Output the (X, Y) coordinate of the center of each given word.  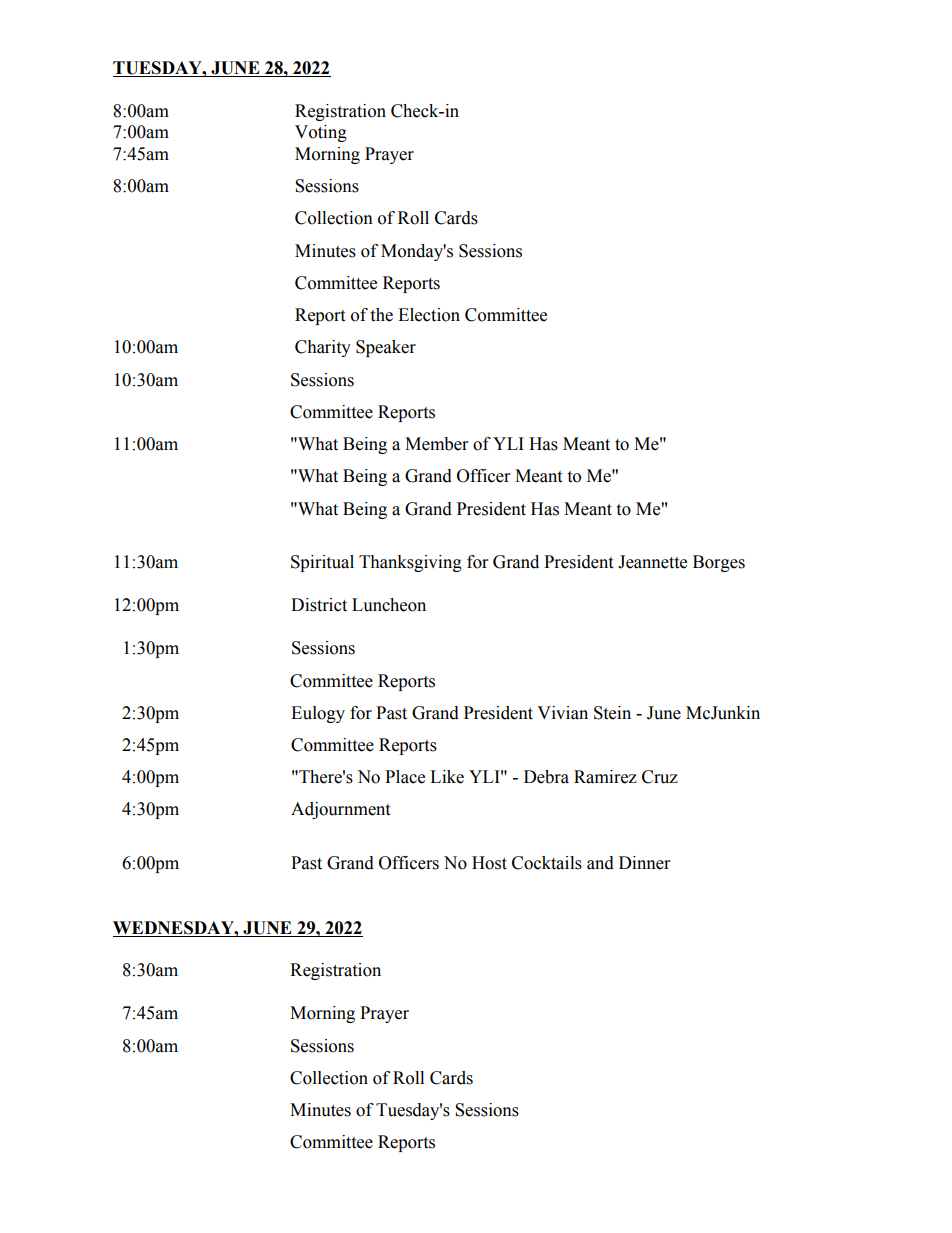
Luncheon (389, 605)
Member (436, 444)
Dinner (644, 863)
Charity (323, 348)
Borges (719, 563)
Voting (321, 133)
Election (429, 315)
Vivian (562, 713)
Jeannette (652, 562)
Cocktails (547, 863)
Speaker (386, 348)
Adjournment (340, 810)
